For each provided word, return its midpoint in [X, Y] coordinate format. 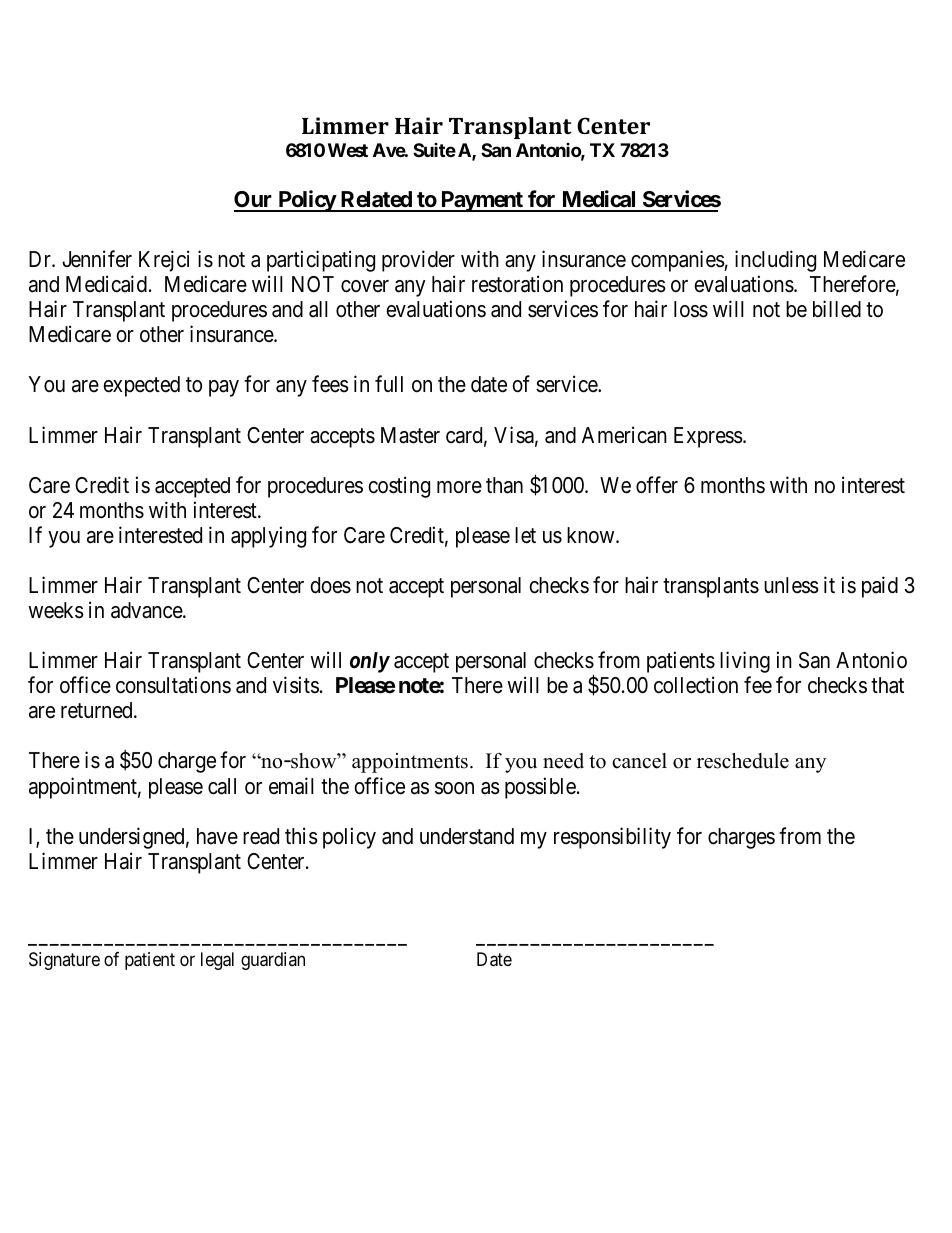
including [775, 261]
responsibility [612, 838]
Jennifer [97, 259]
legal [217, 961]
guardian [273, 961]
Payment [482, 201]
